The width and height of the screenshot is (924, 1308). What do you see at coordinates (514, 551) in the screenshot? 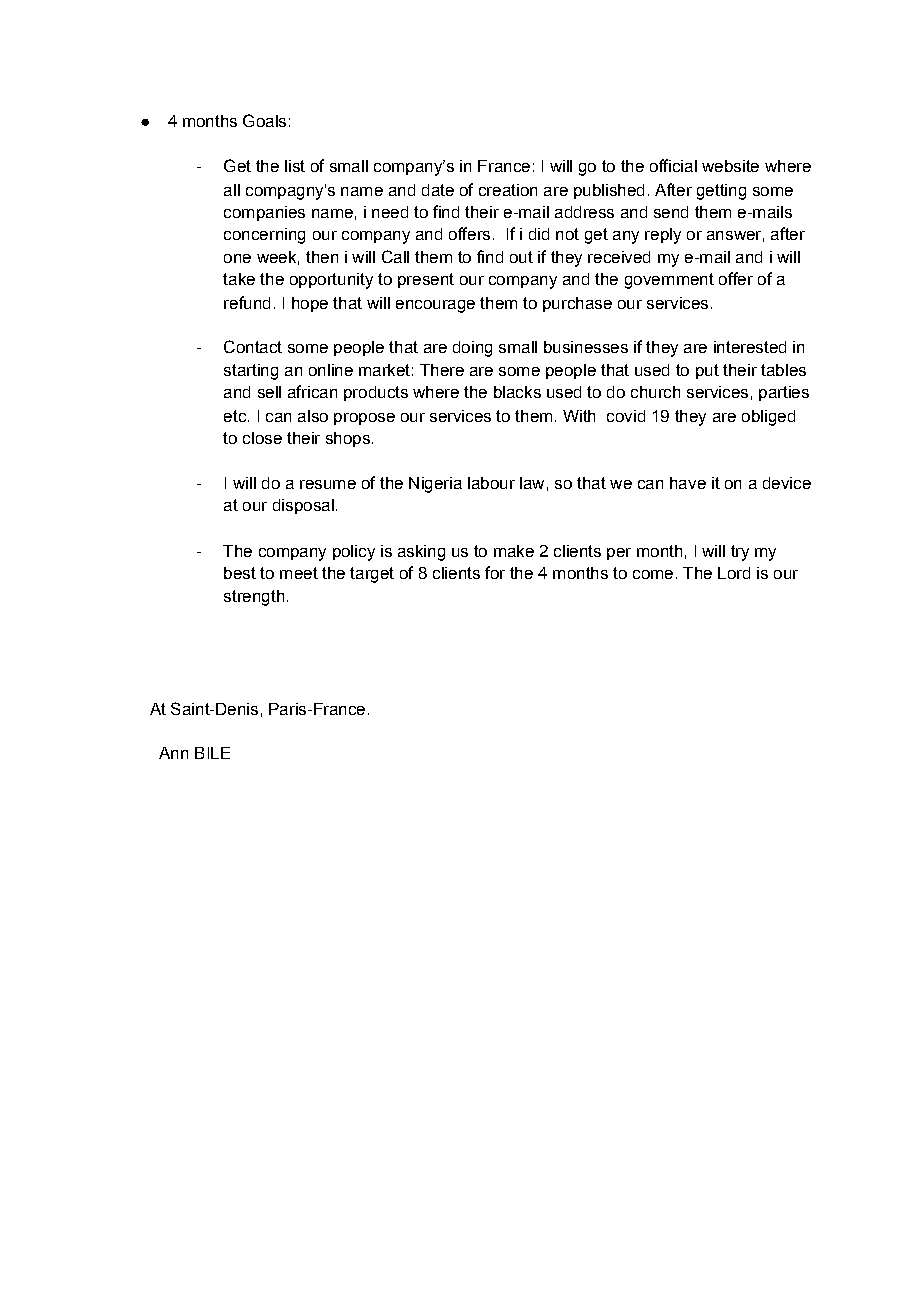
I see `make` at bounding box center [514, 551].
